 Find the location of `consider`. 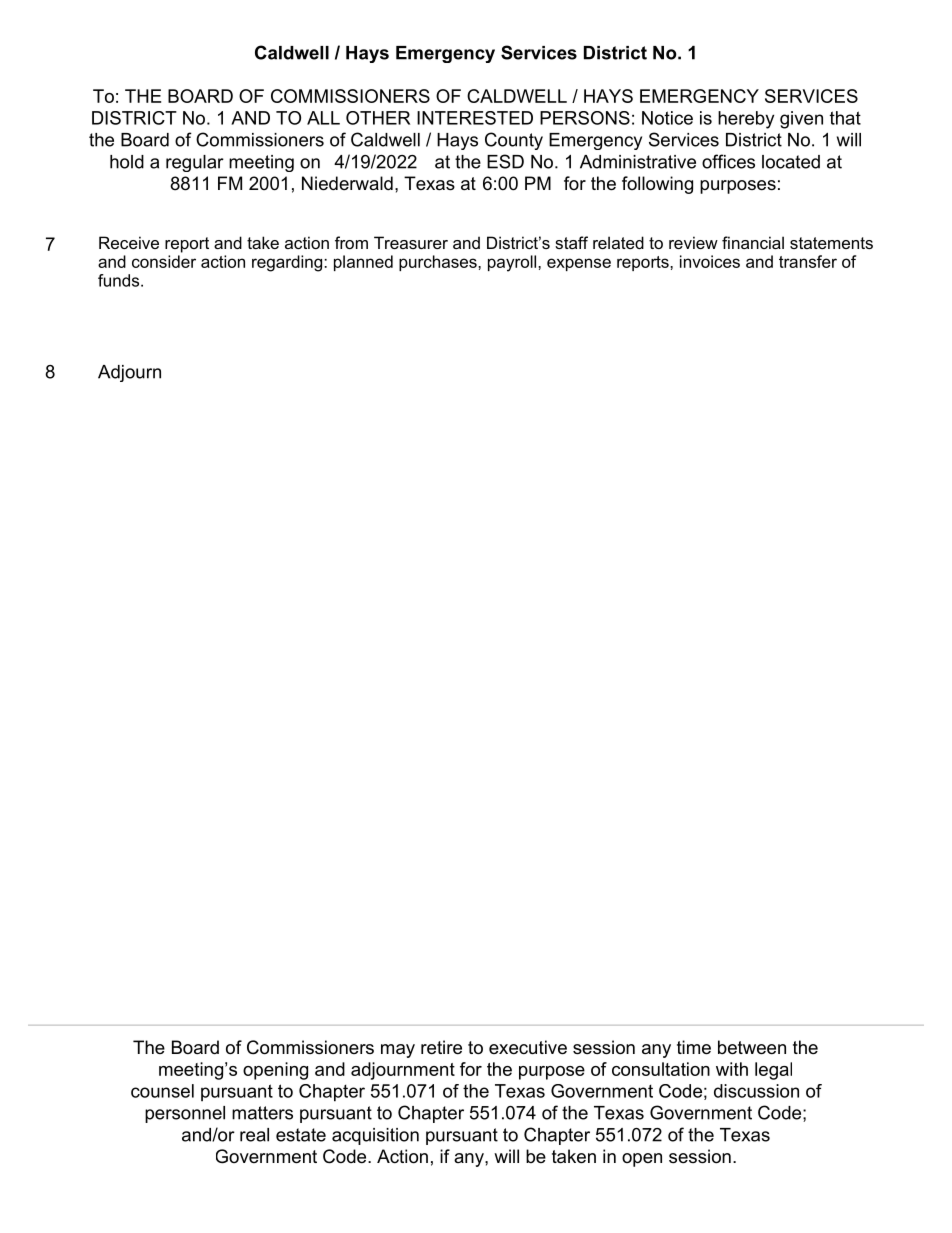

consider is located at coordinates (164, 261).
